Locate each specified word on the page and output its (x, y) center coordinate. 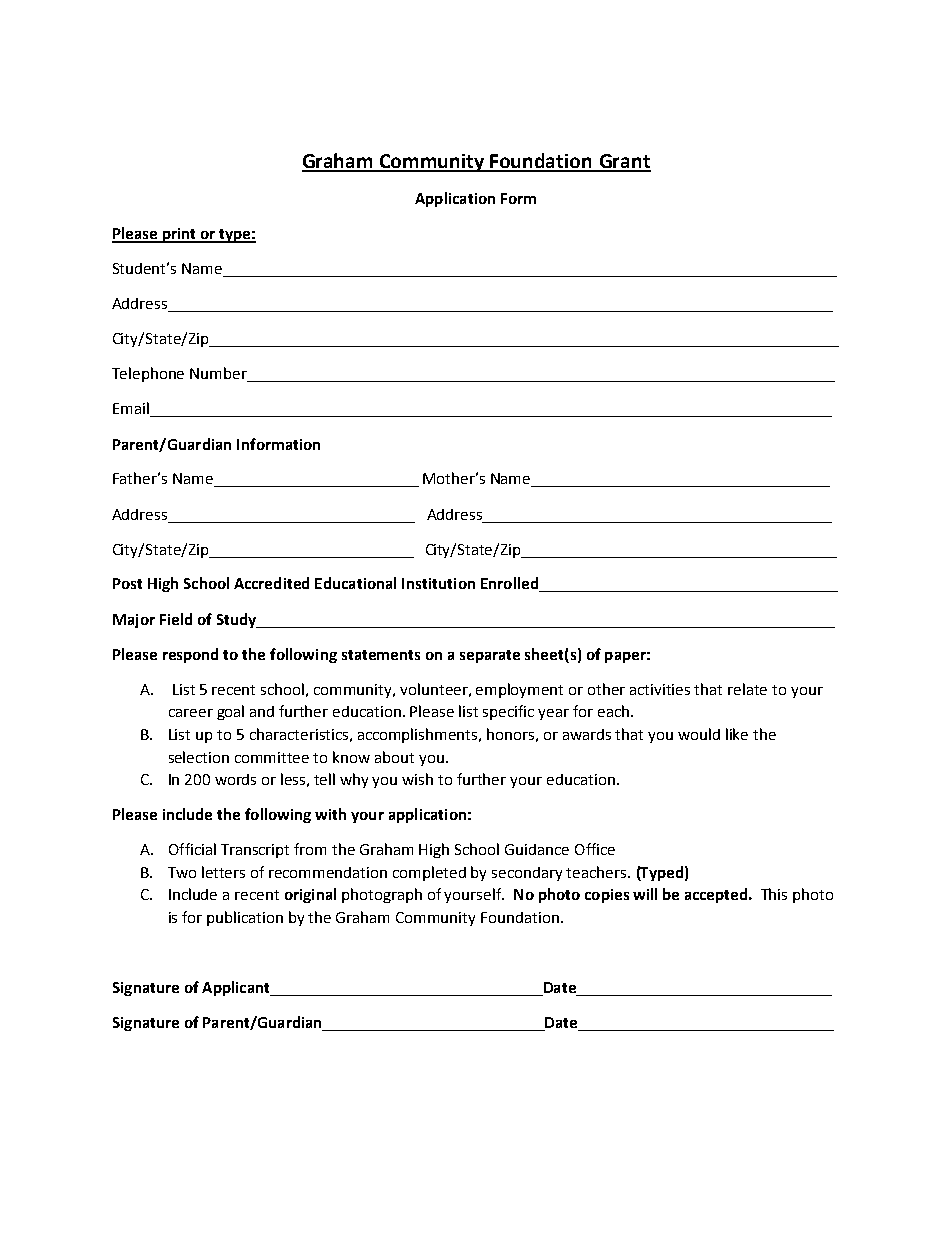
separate (490, 656)
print (179, 235)
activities (660, 689)
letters (223, 872)
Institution (438, 583)
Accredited (271, 583)
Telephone (148, 374)
